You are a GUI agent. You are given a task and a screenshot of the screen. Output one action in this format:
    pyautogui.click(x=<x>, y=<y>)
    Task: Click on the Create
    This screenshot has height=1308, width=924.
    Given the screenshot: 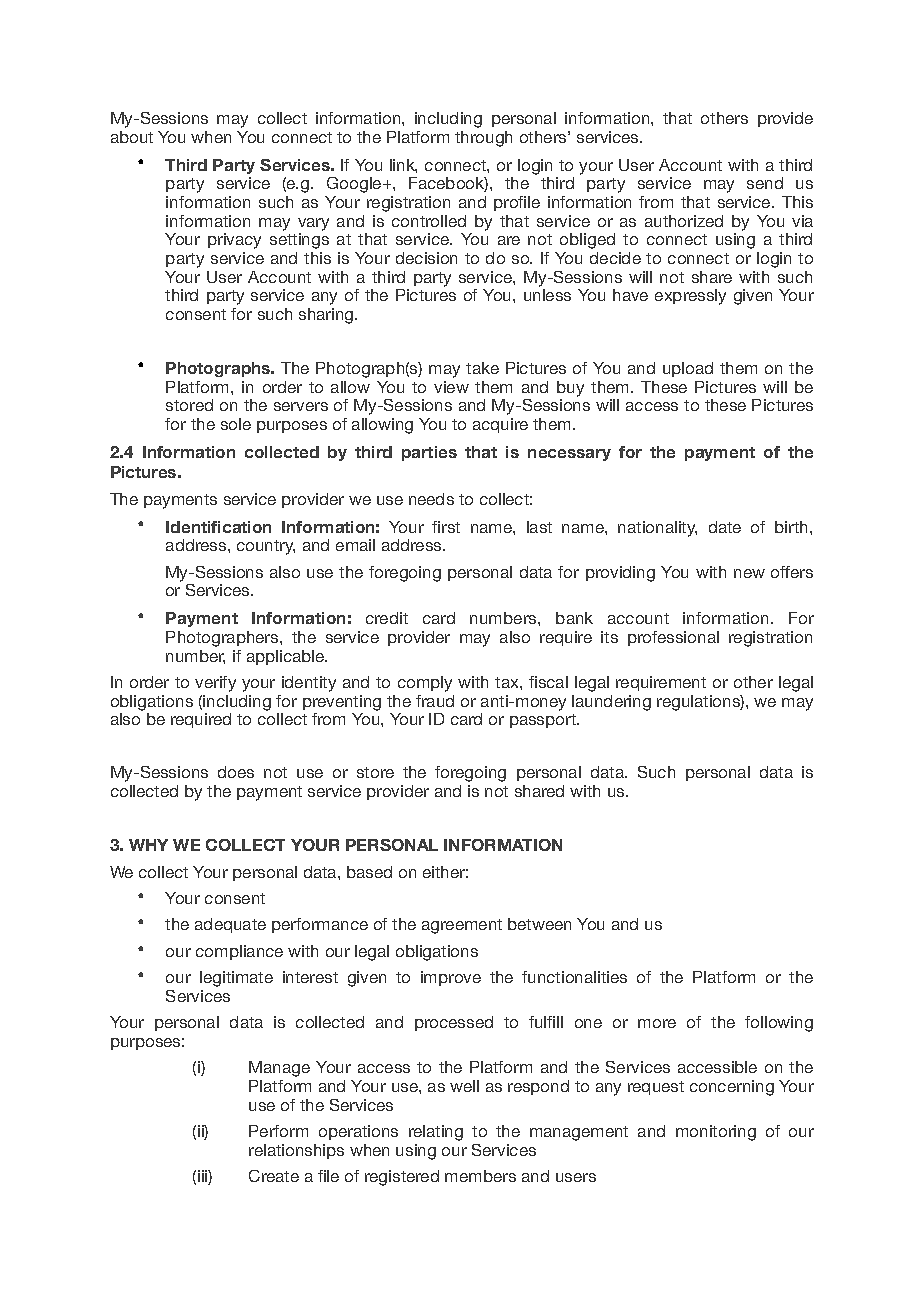 What is the action you would take?
    pyautogui.click(x=274, y=1176)
